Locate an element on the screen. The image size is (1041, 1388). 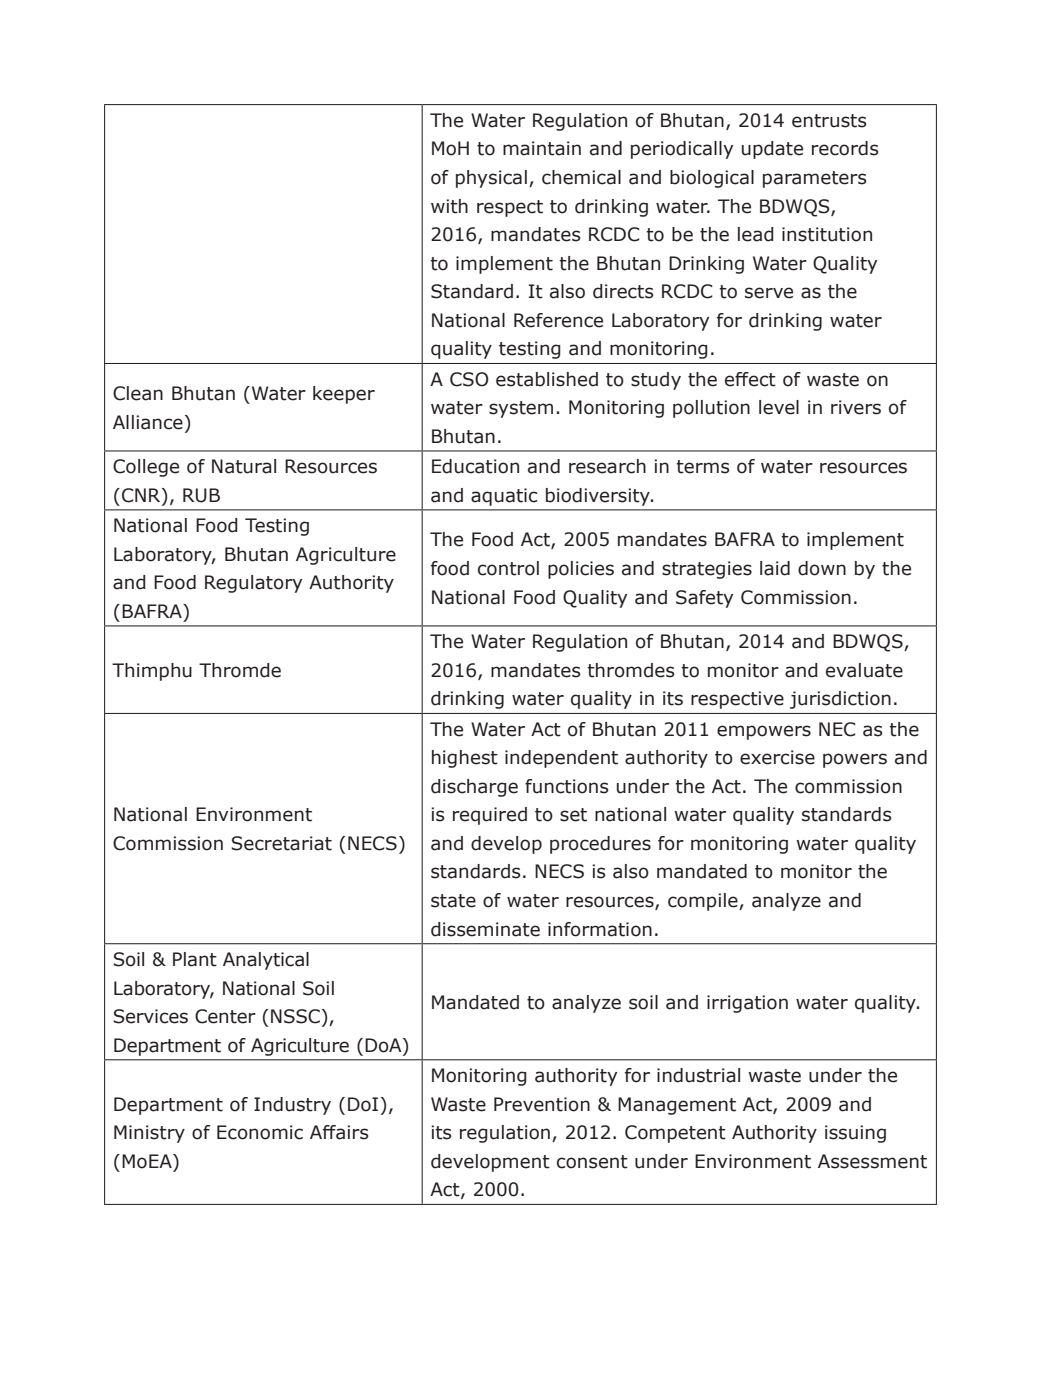
Prevention is located at coordinates (542, 1104).
